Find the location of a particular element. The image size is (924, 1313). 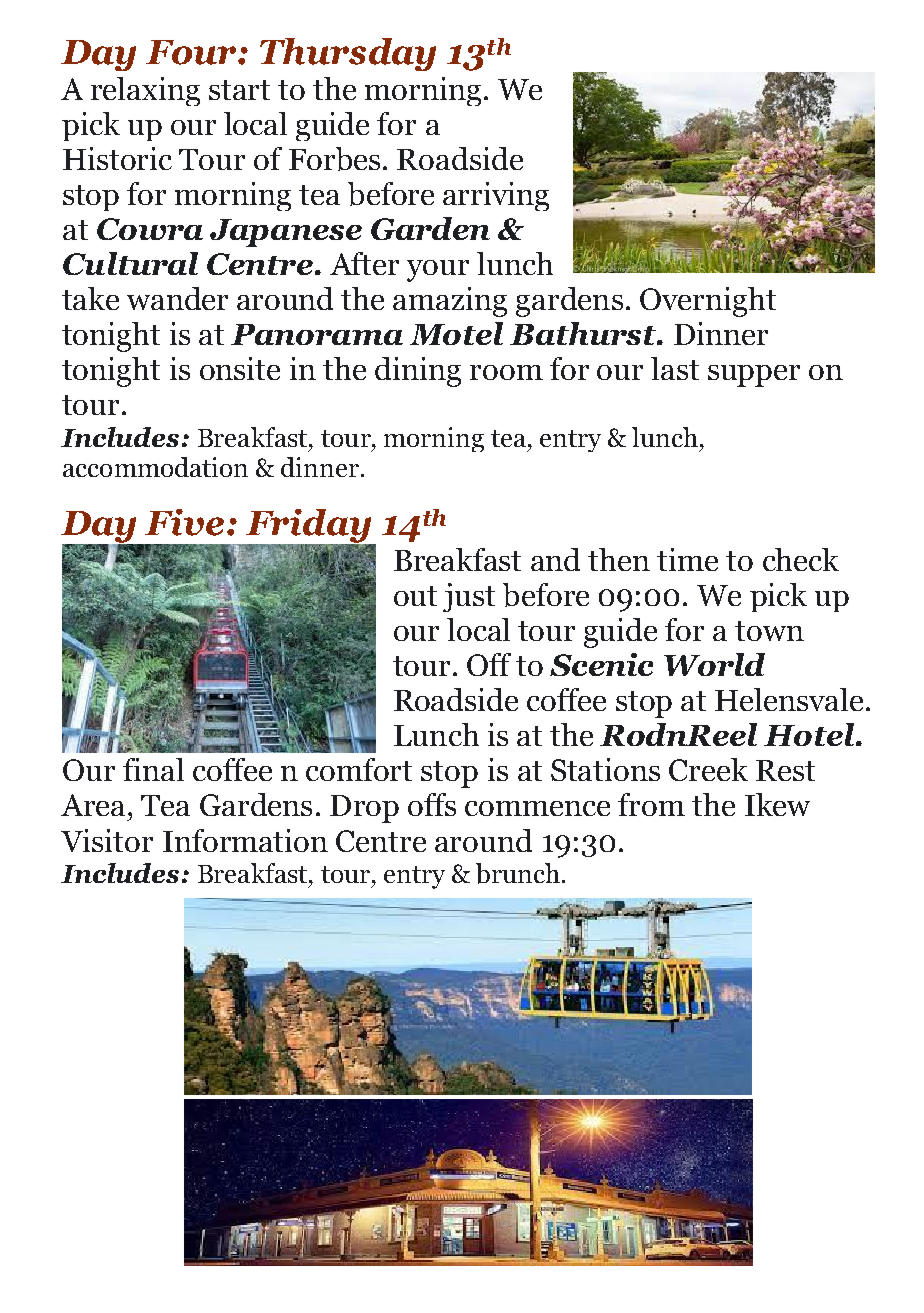

supper is located at coordinates (754, 376).
